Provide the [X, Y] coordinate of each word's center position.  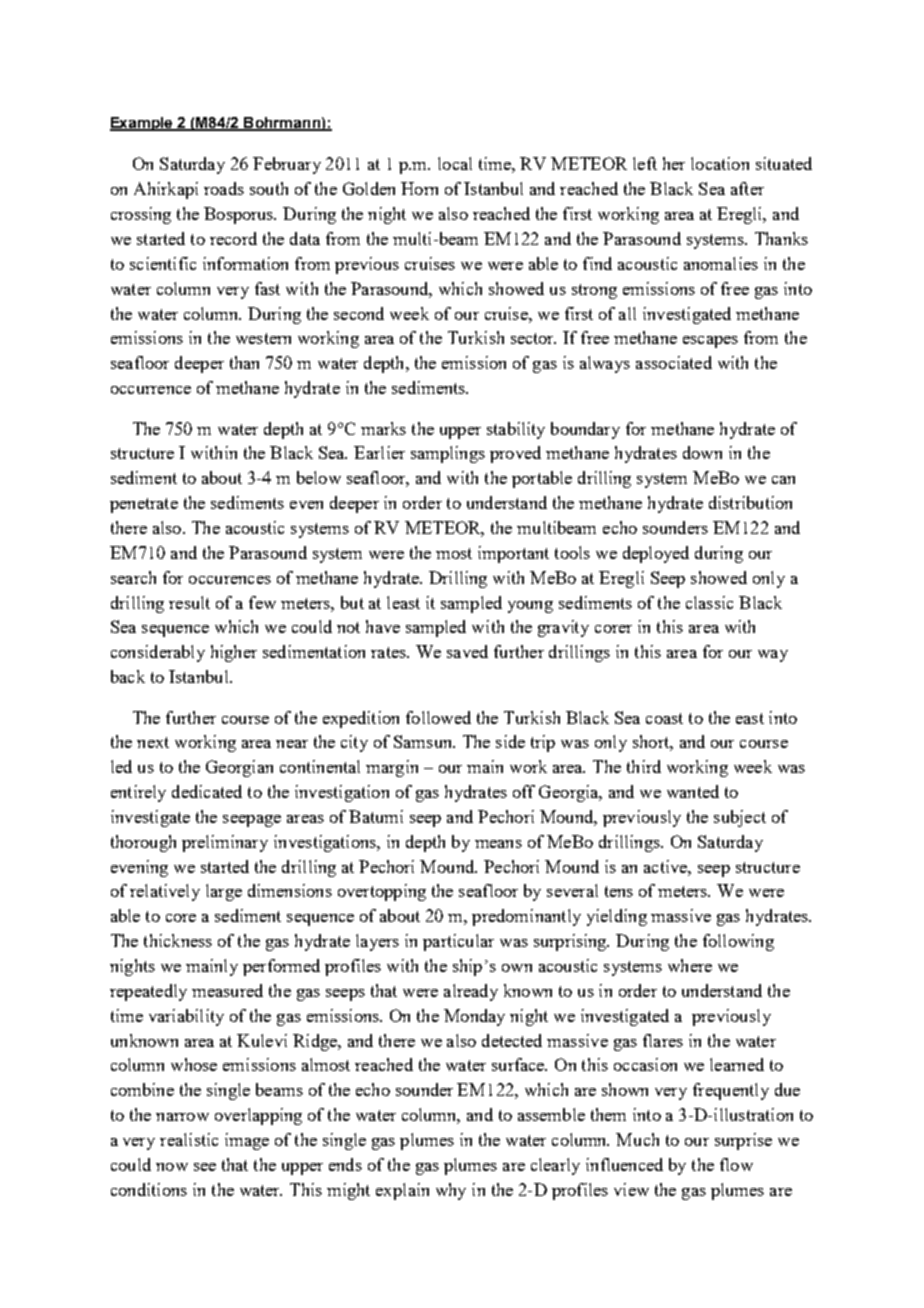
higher [234, 653]
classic [709, 602]
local [455, 163]
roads [224, 188]
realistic [189, 1139]
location [720, 163]
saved [467, 651]
